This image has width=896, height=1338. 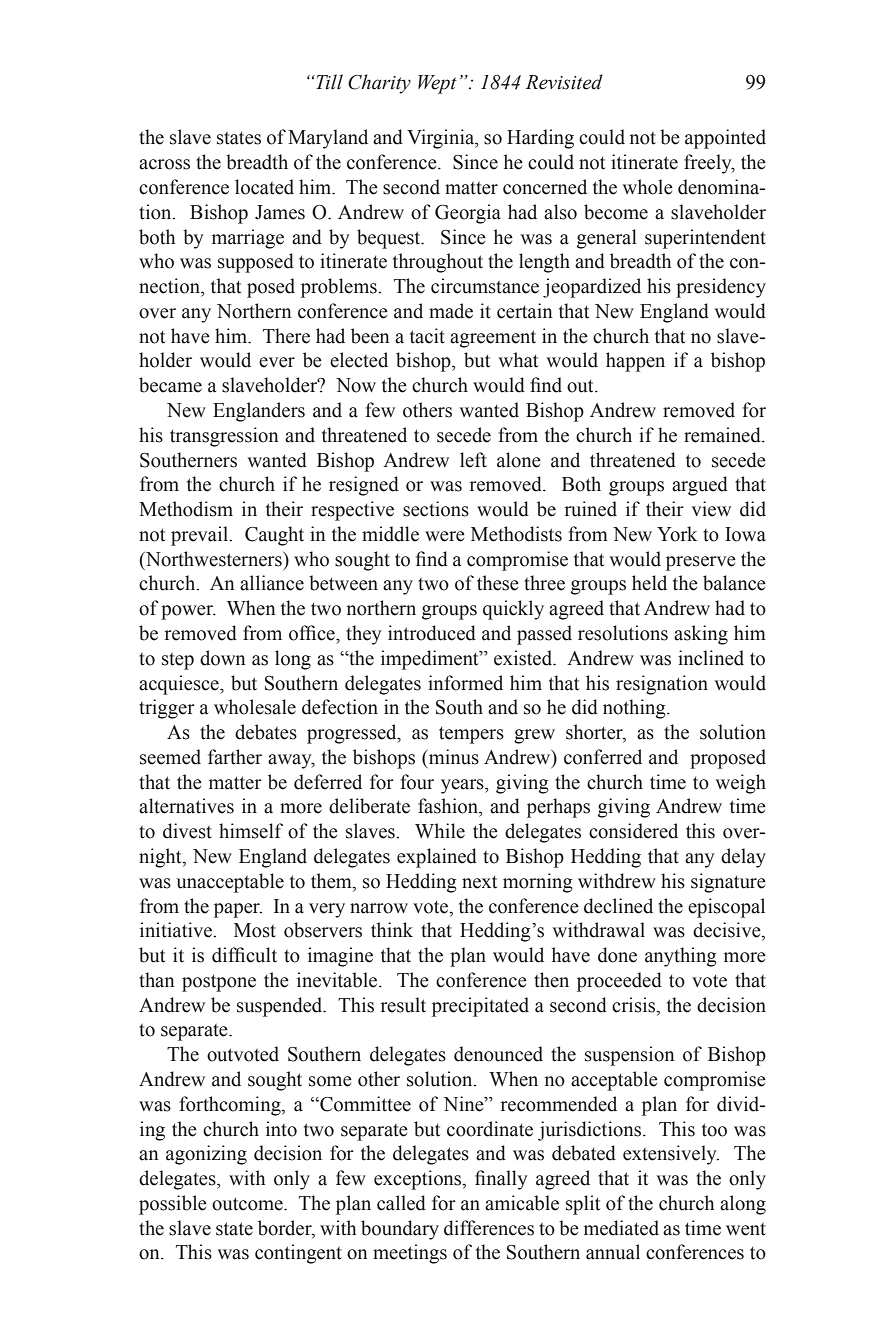 I want to click on informed, so click(x=465, y=683).
